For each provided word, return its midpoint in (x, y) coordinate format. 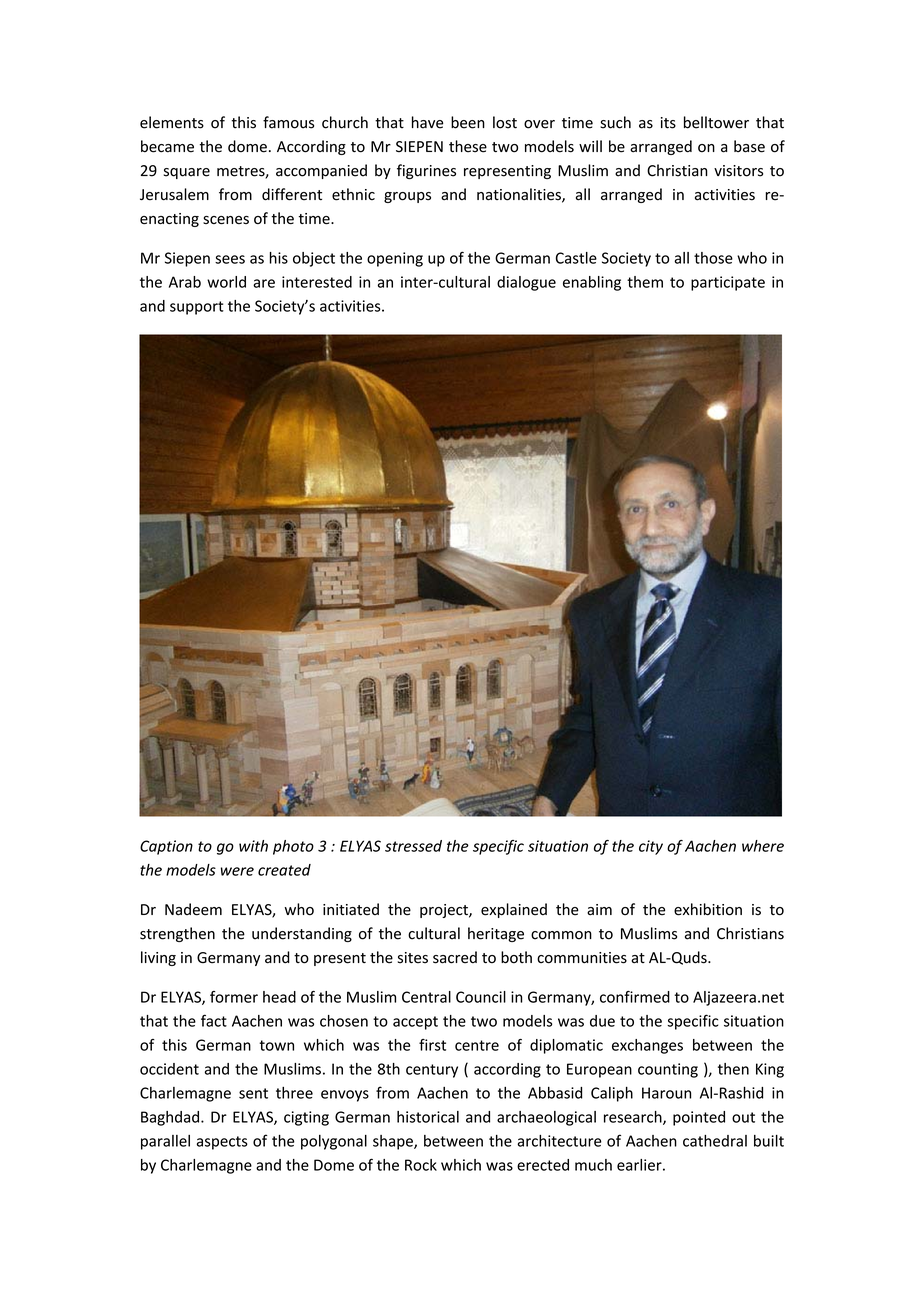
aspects (222, 1143)
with (253, 846)
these (468, 146)
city (651, 847)
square (187, 173)
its (668, 123)
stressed (413, 846)
